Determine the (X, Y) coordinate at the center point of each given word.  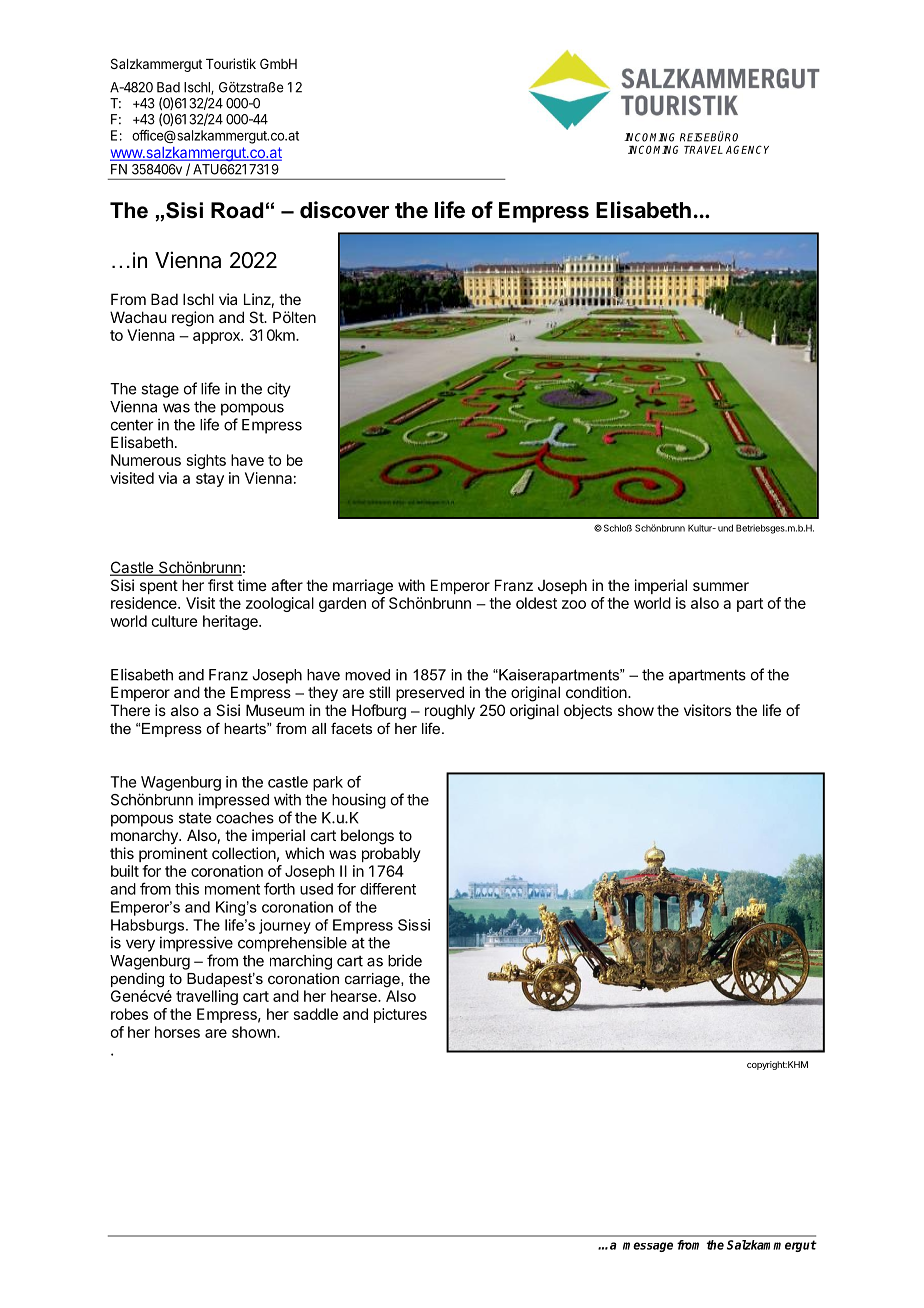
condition (597, 692)
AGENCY (747, 149)
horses (177, 1032)
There (130, 710)
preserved (430, 693)
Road (237, 210)
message (648, 1247)
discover (344, 210)
